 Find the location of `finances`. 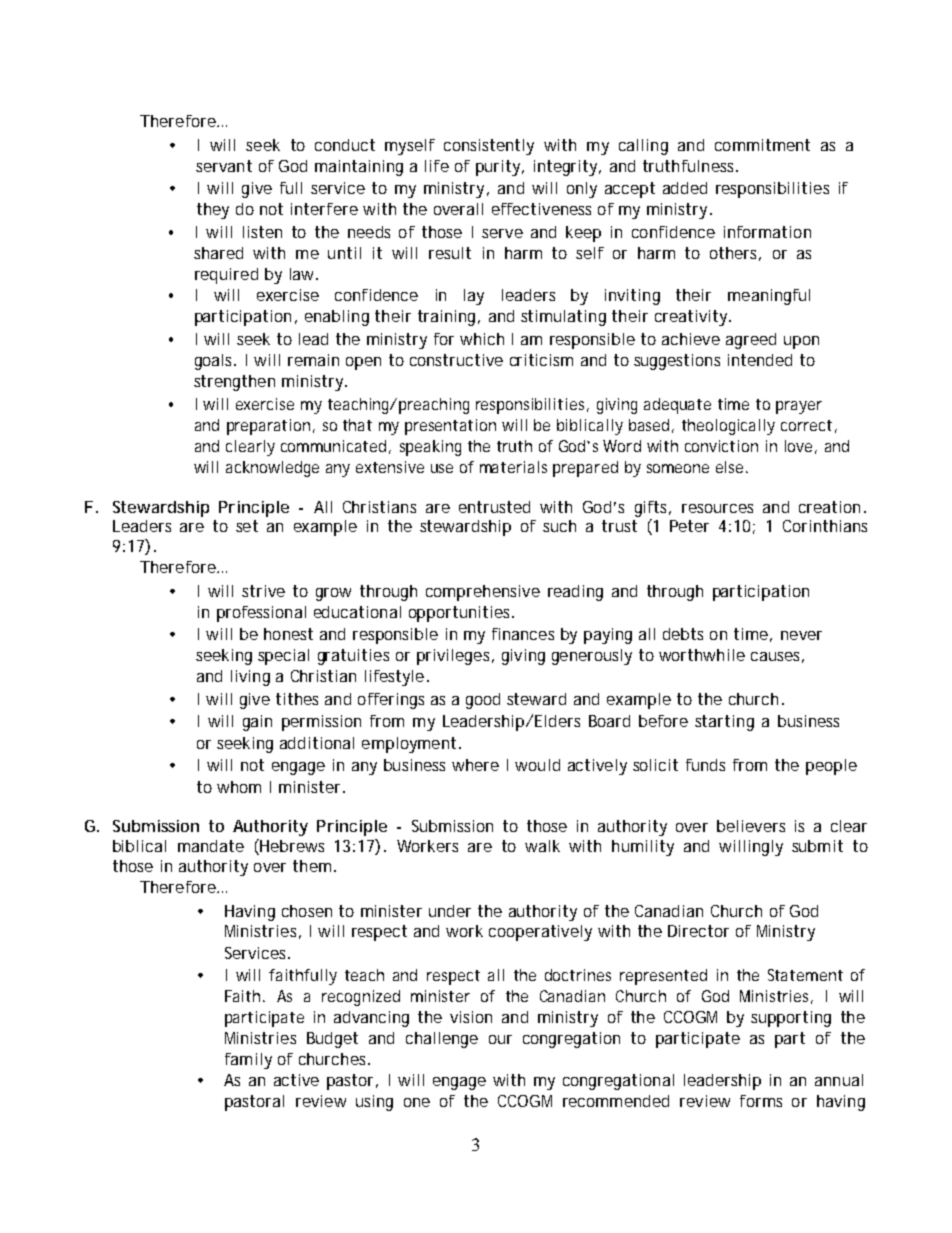

finances is located at coordinates (523, 634).
